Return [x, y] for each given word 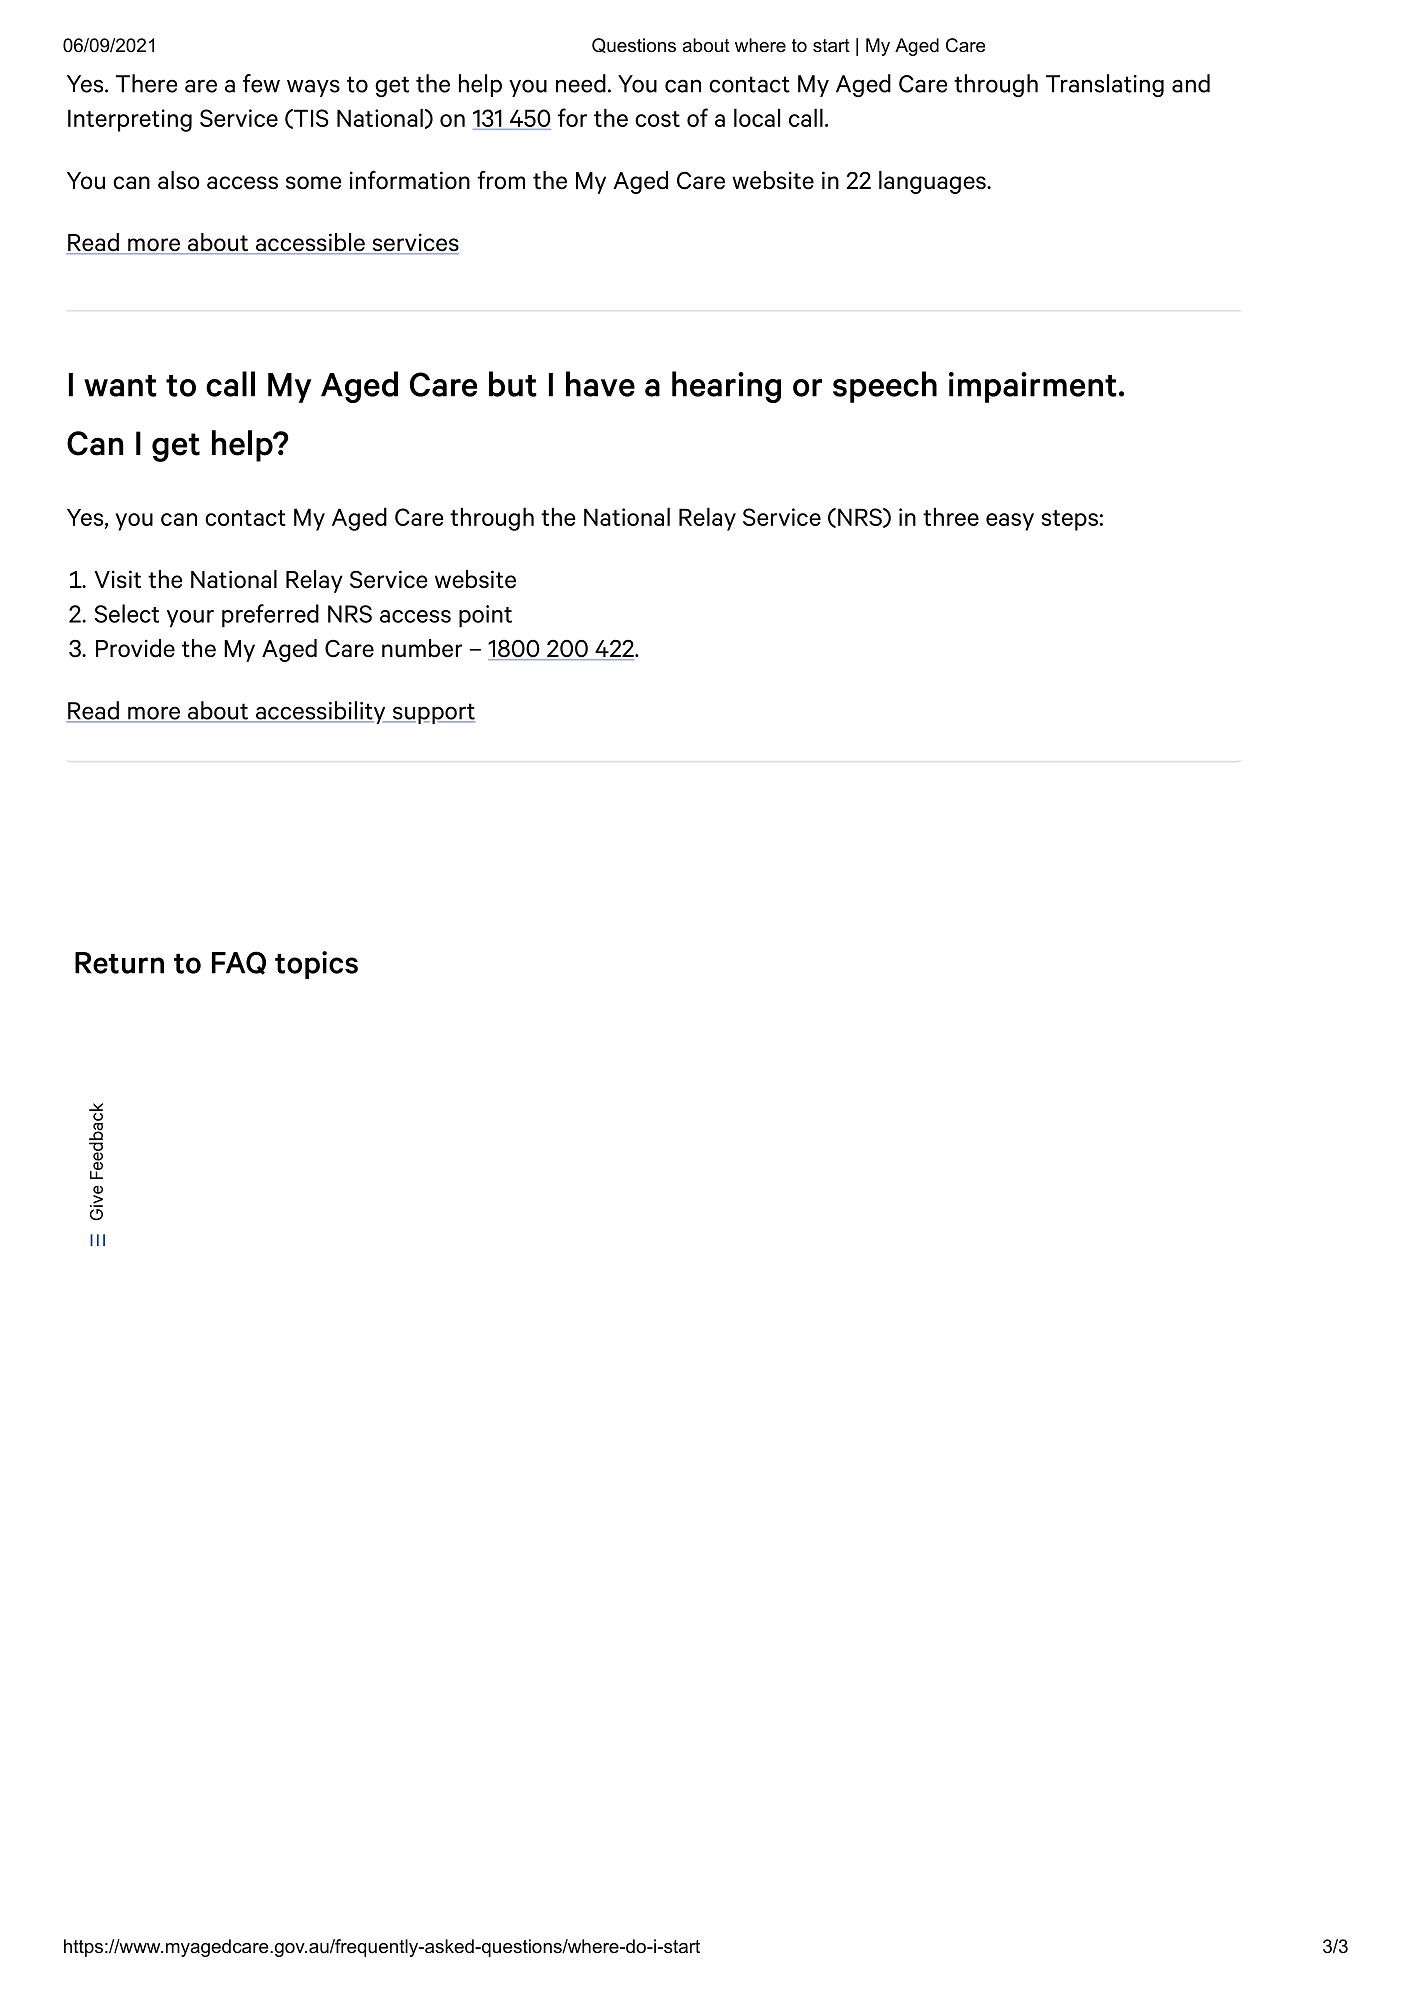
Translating [1105, 85]
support [432, 713]
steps [1069, 520]
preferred [270, 616]
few [261, 83]
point [485, 616]
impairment [1033, 387]
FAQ [239, 963]
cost [657, 119]
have [600, 384]
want [120, 386]
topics [316, 965]
